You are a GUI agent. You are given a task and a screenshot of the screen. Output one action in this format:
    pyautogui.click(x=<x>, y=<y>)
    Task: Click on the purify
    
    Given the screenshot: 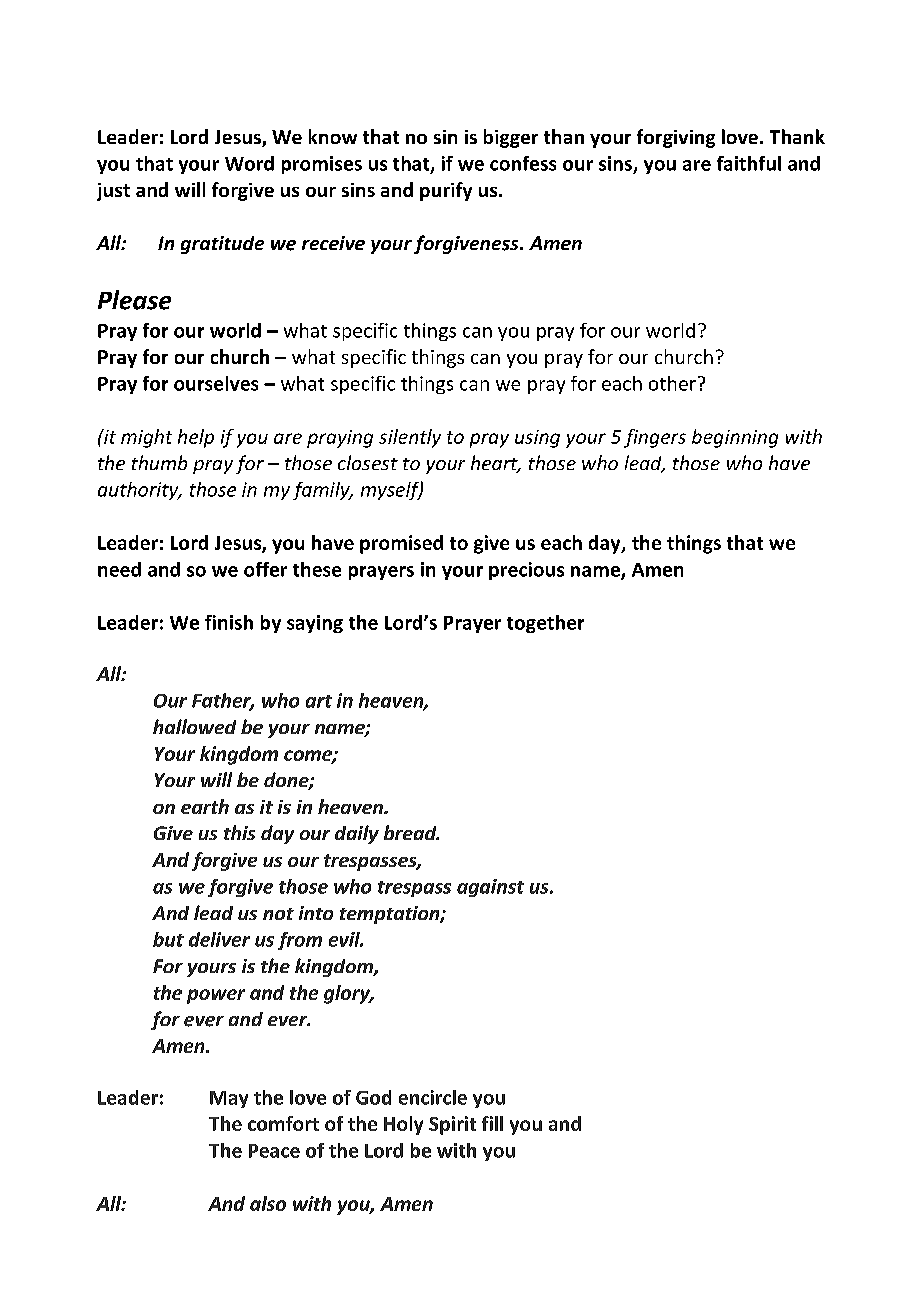 What is the action you would take?
    pyautogui.click(x=446, y=191)
